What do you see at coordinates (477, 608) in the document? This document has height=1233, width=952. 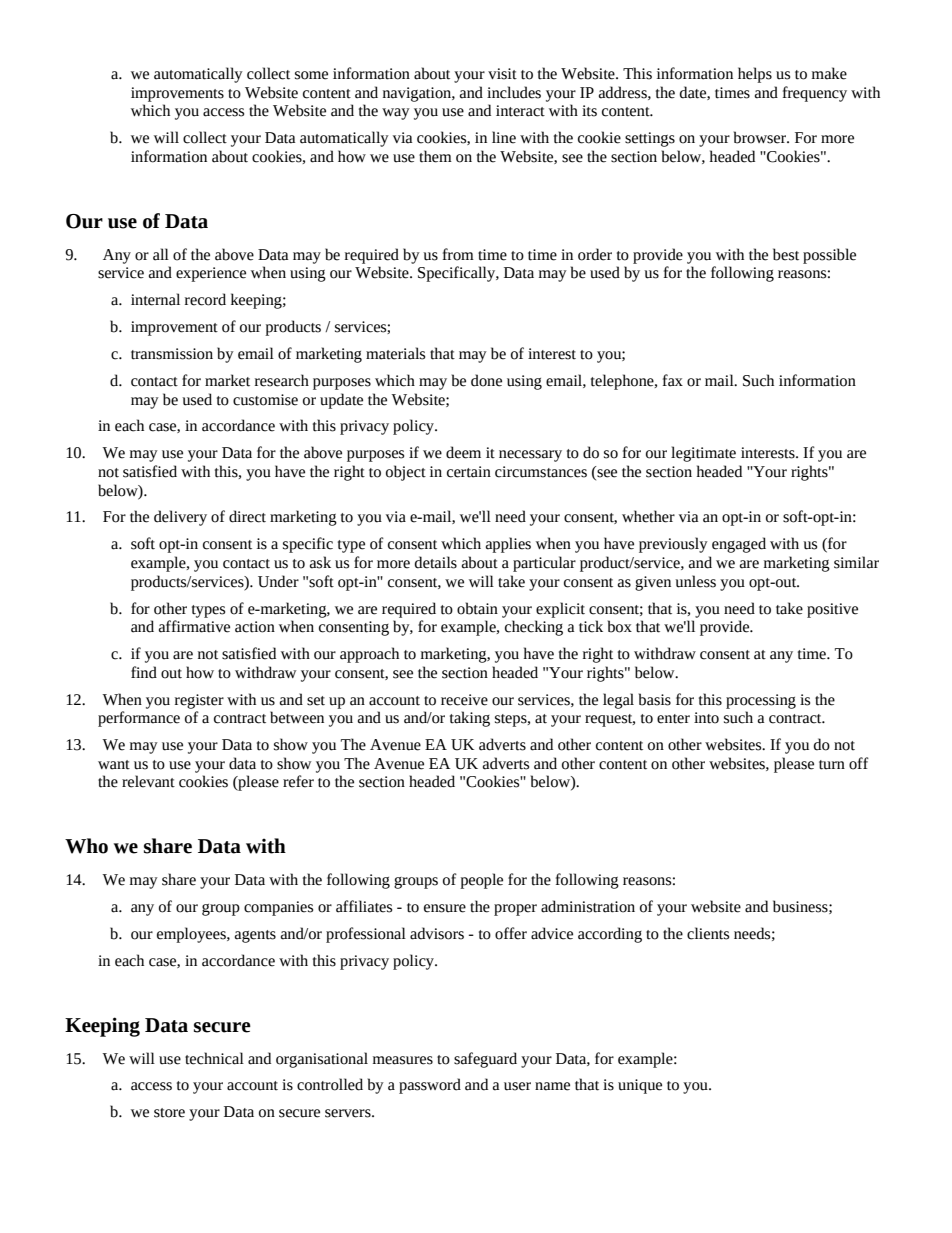 I see `obtain` at bounding box center [477, 608].
